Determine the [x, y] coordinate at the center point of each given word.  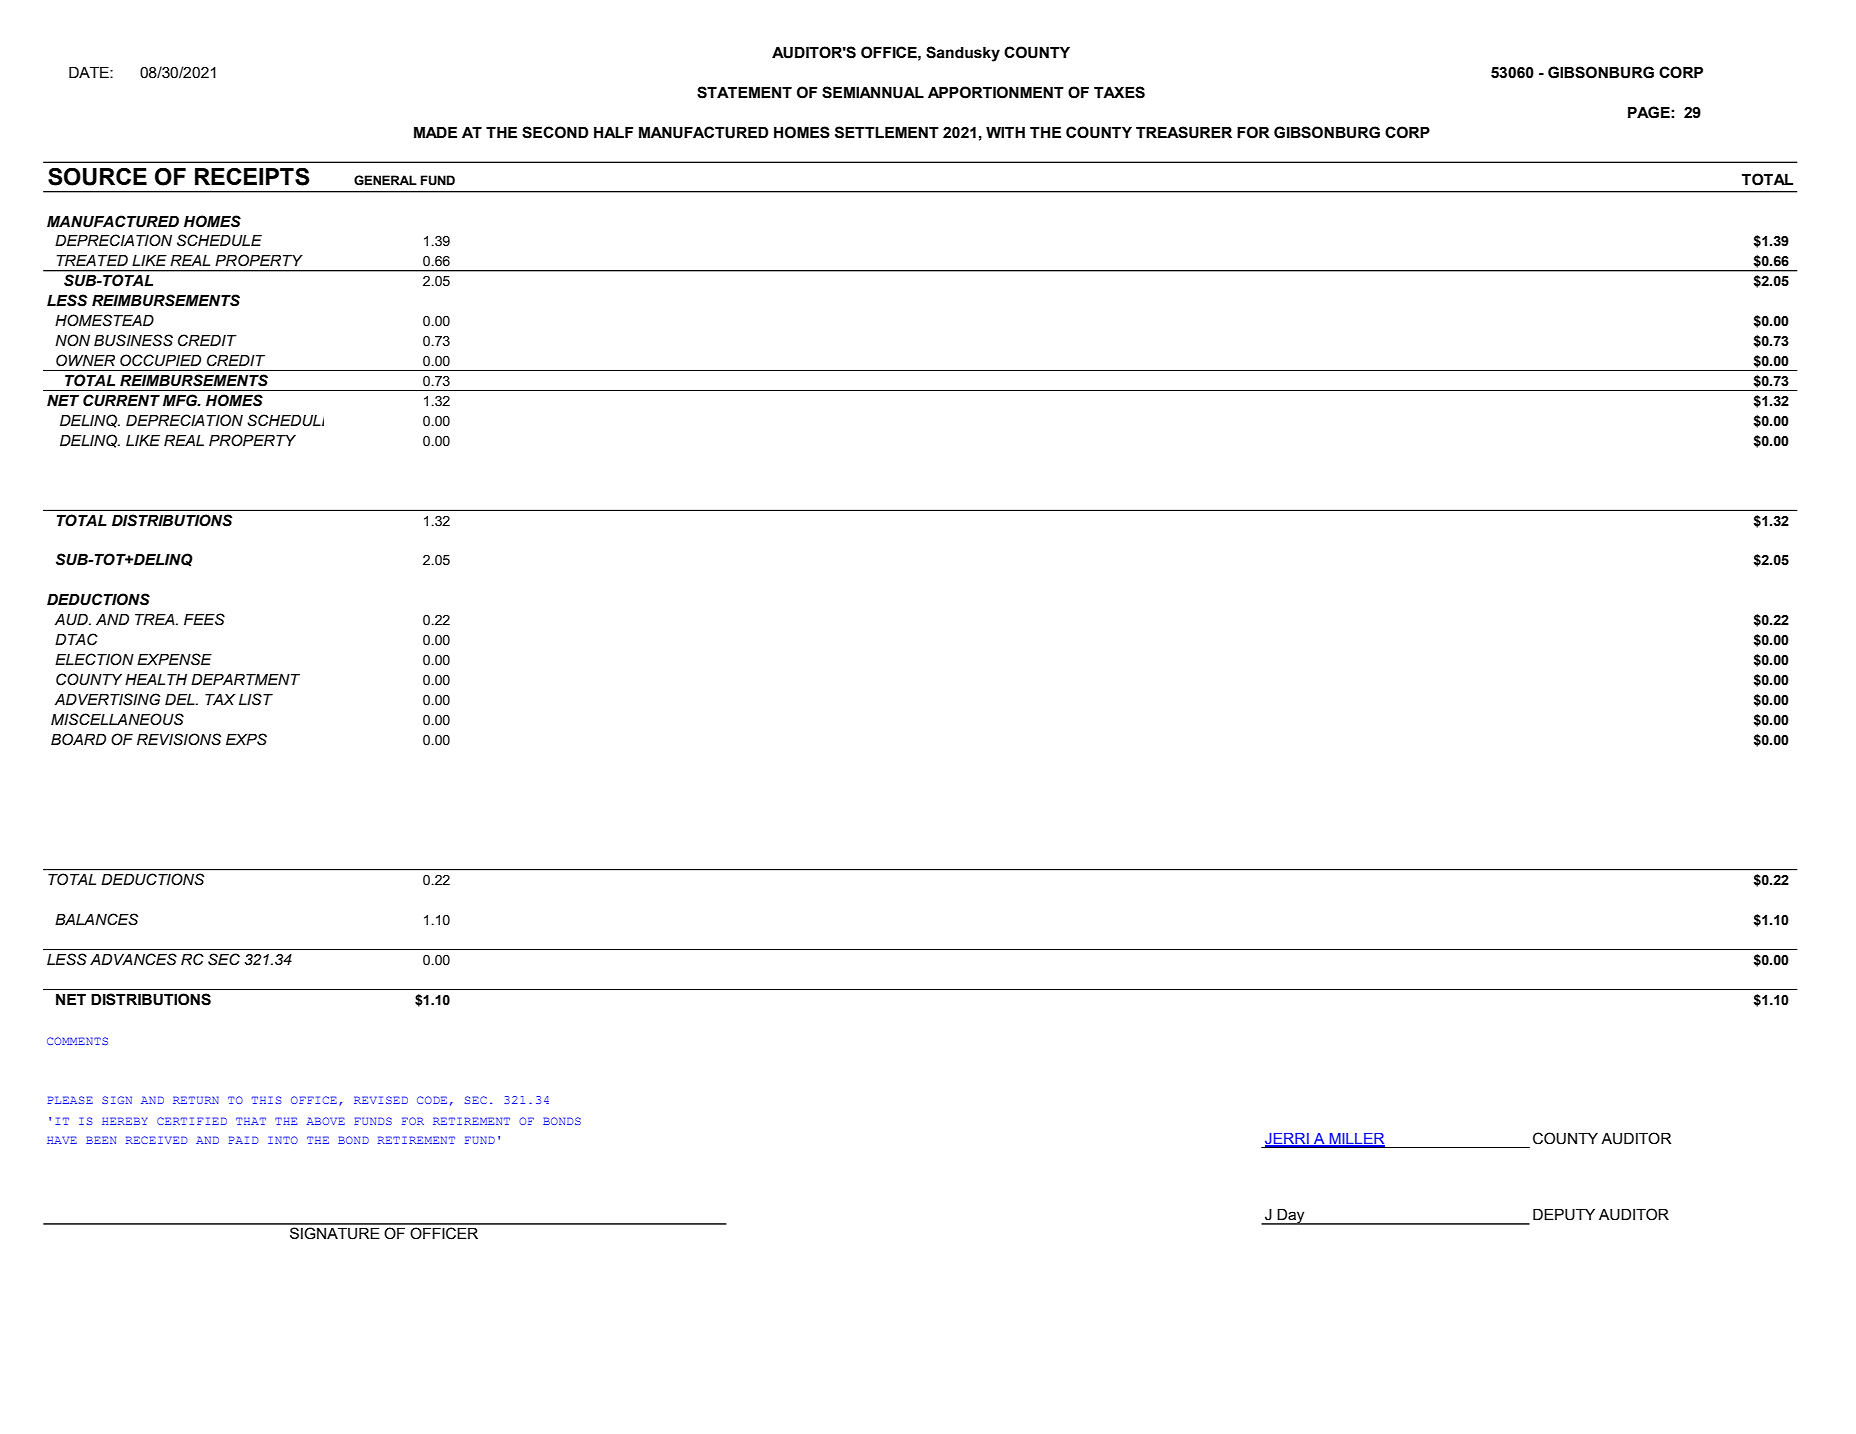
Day [1291, 1217]
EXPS [246, 739]
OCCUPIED [160, 360]
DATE [90, 72]
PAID [243, 1140]
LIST [256, 699]
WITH [1005, 132]
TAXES [1119, 92]
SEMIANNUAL [873, 92]
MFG [181, 400]
